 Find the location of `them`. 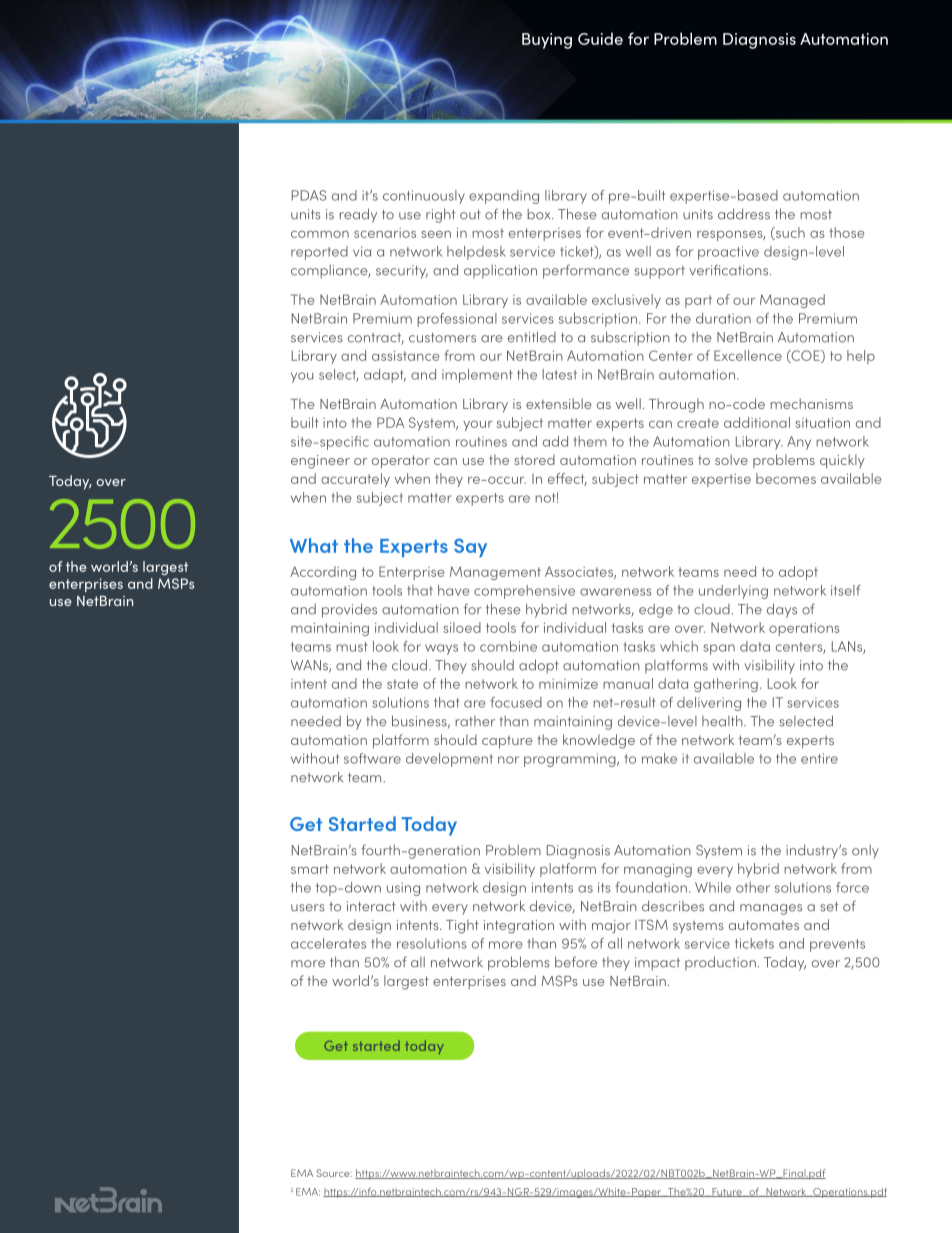

them is located at coordinates (590, 441).
